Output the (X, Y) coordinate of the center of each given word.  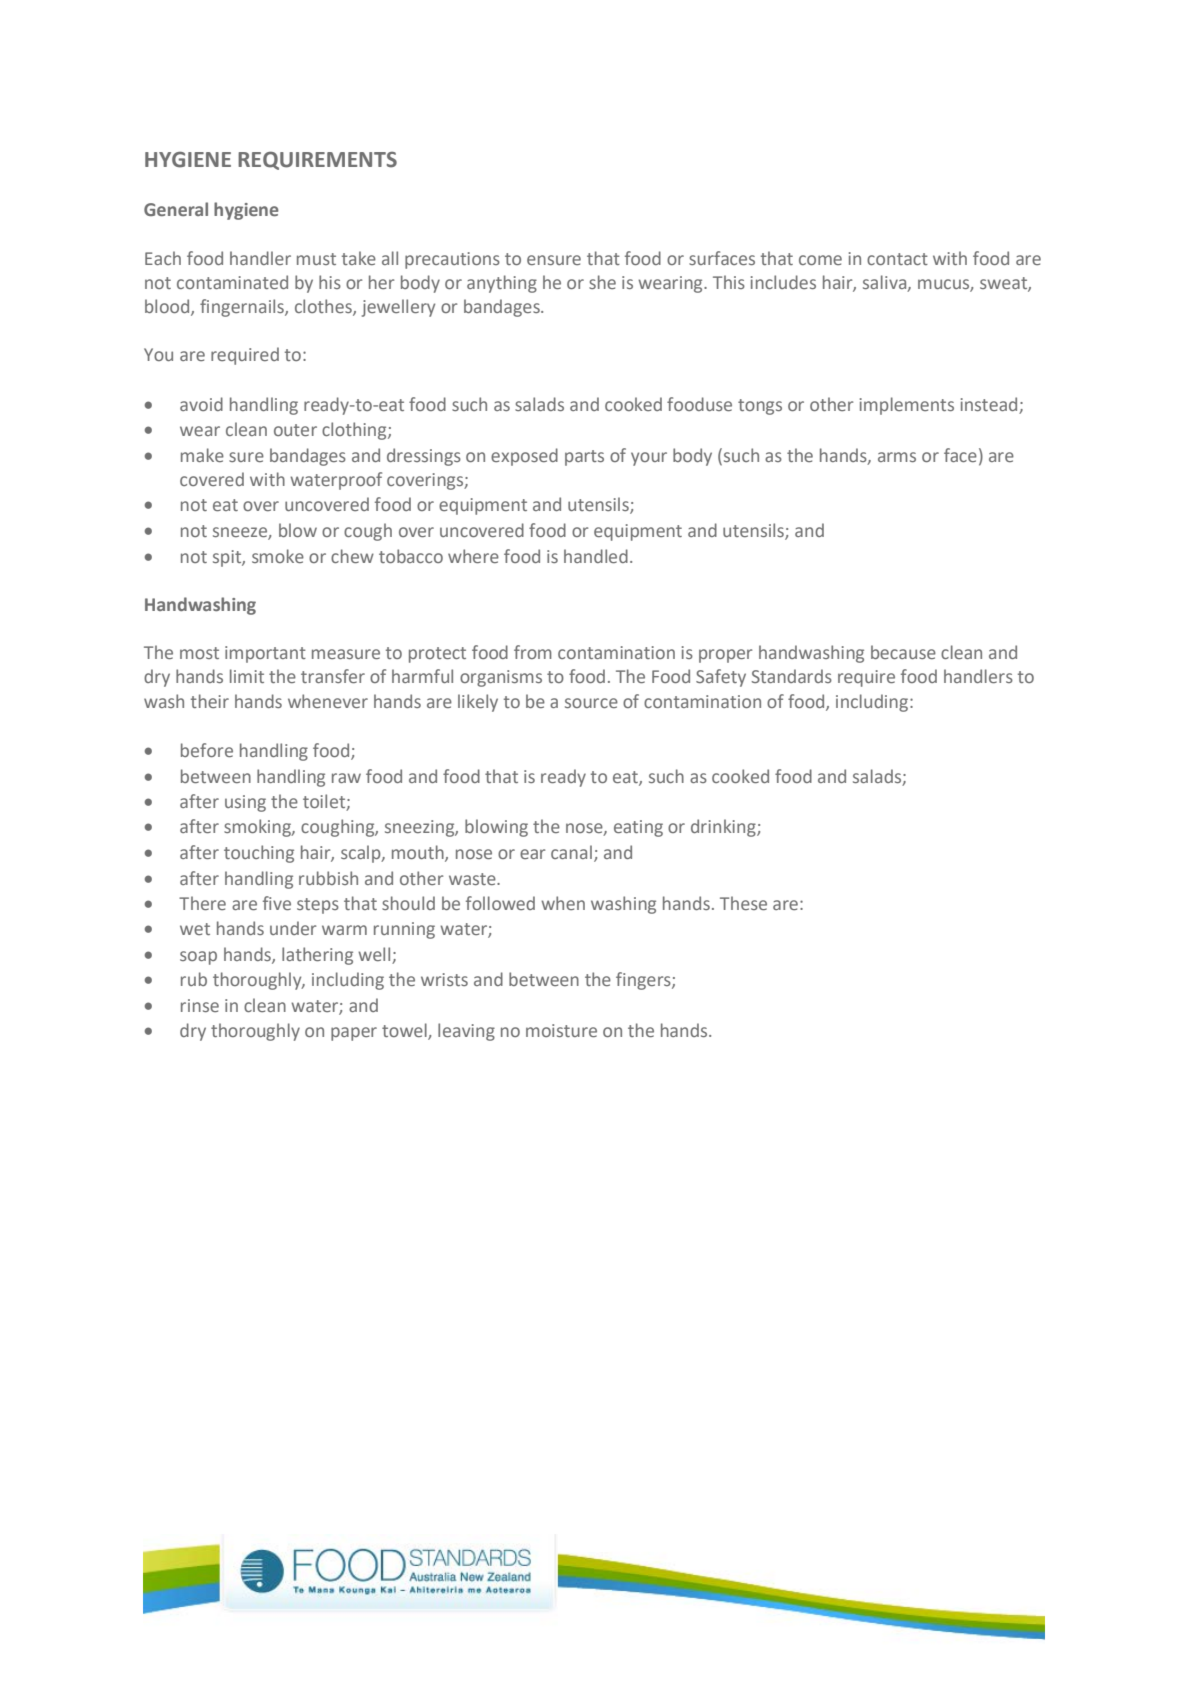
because (903, 652)
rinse (200, 1005)
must (316, 259)
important (265, 654)
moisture (561, 1030)
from (533, 652)
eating (638, 828)
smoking (258, 828)
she (602, 282)
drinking (724, 828)
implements (907, 406)
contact (897, 259)
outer (295, 430)
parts (584, 458)
